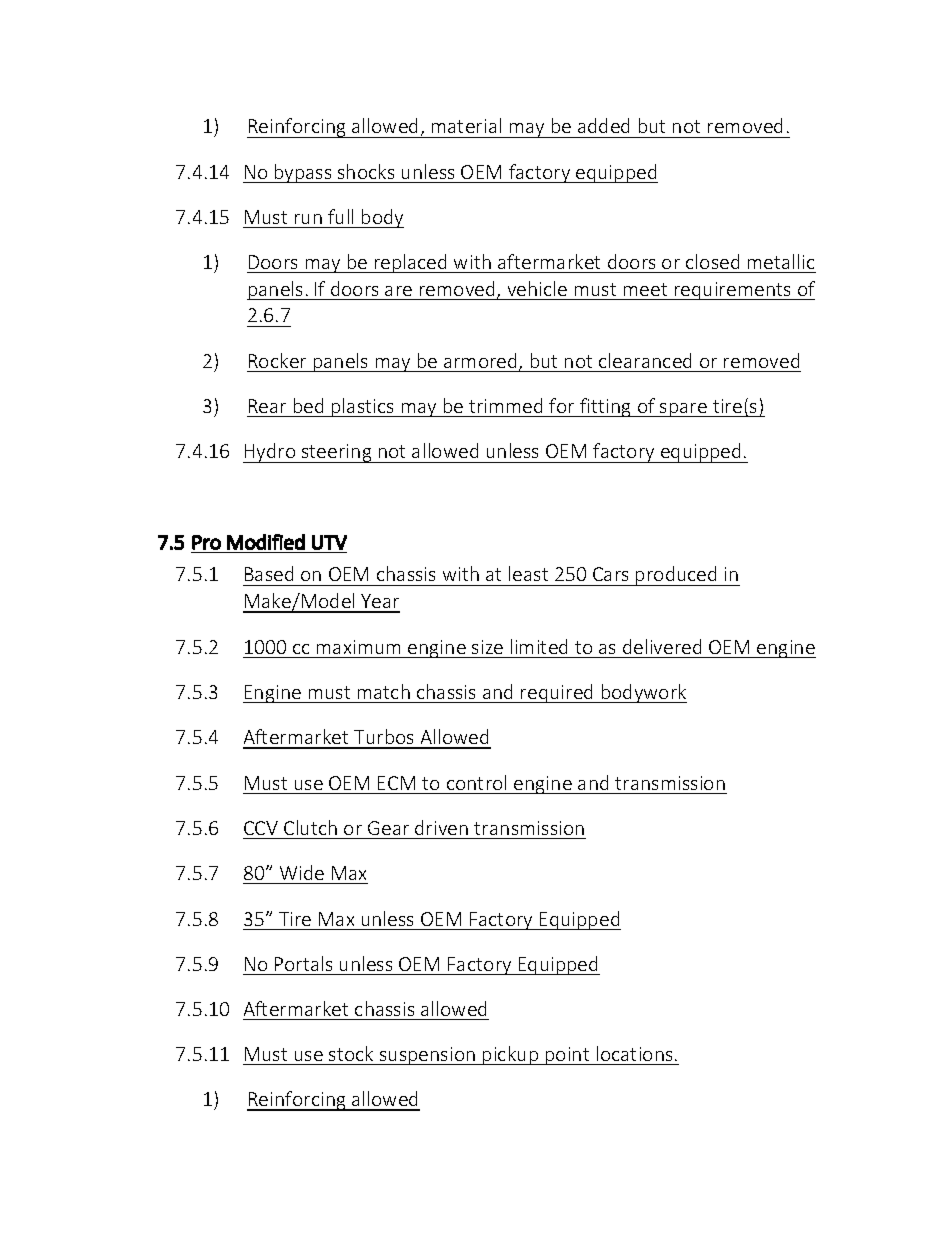 The image size is (952, 1233). Describe the element at coordinates (683, 410) in the screenshot. I see `spare` at that location.
